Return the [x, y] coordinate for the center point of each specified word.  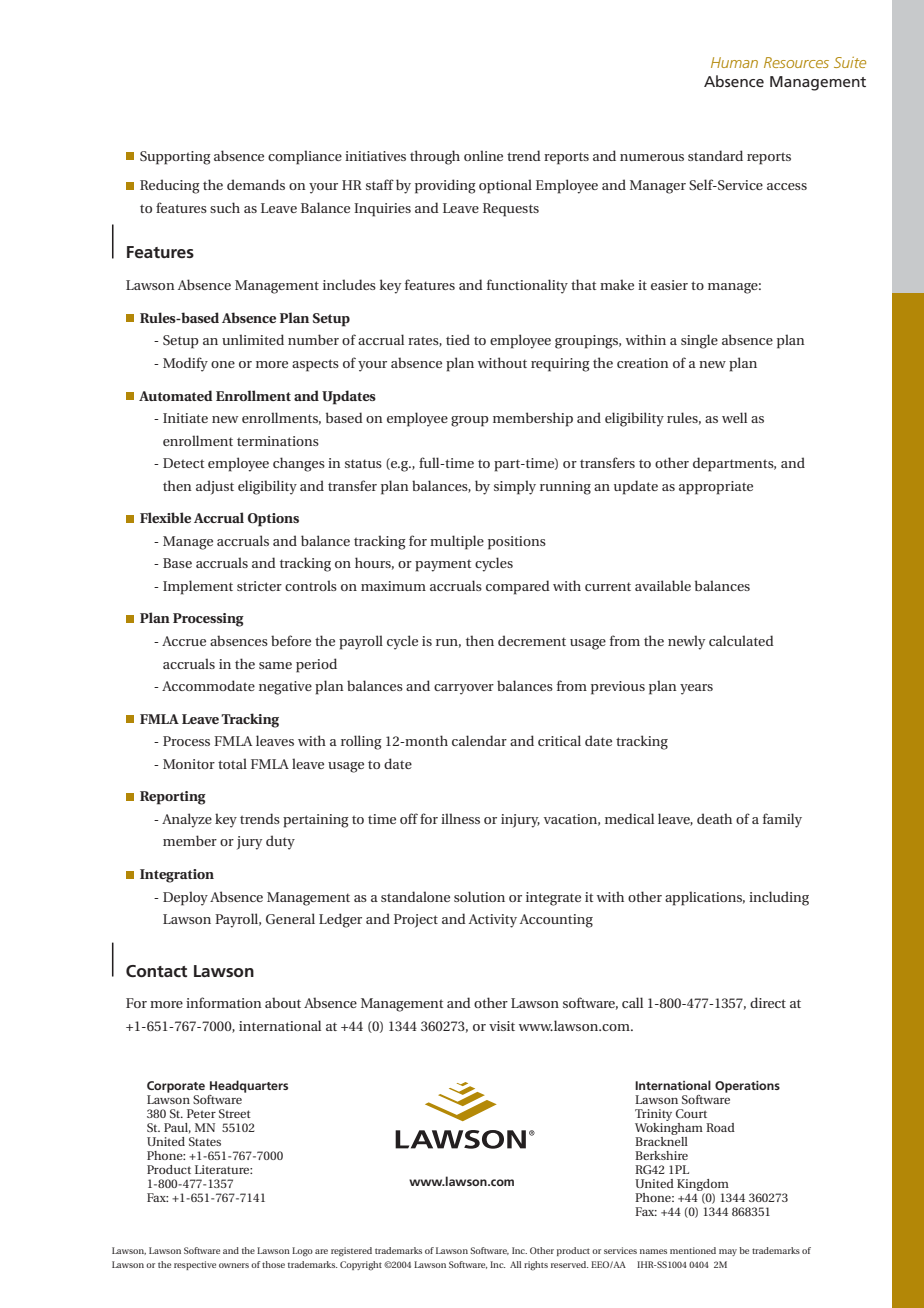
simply [515, 487]
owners [234, 1265]
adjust [215, 487]
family [782, 820]
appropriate [716, 488]
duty [280, 842]
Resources [796, 62]
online [483, 155]
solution [479, 896]
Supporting [175, 158]
